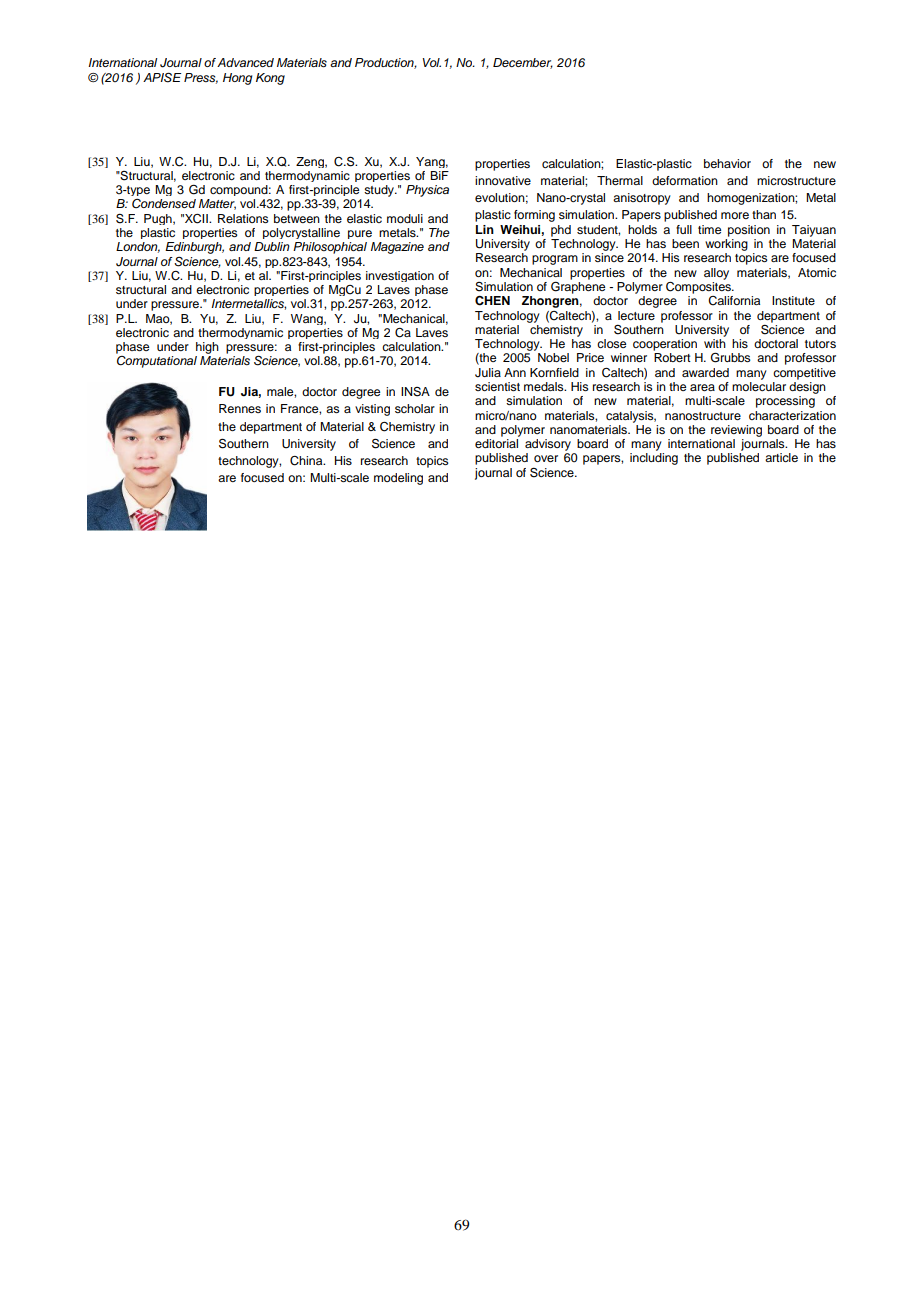  I want to click on Matter, so click(217, 204).
